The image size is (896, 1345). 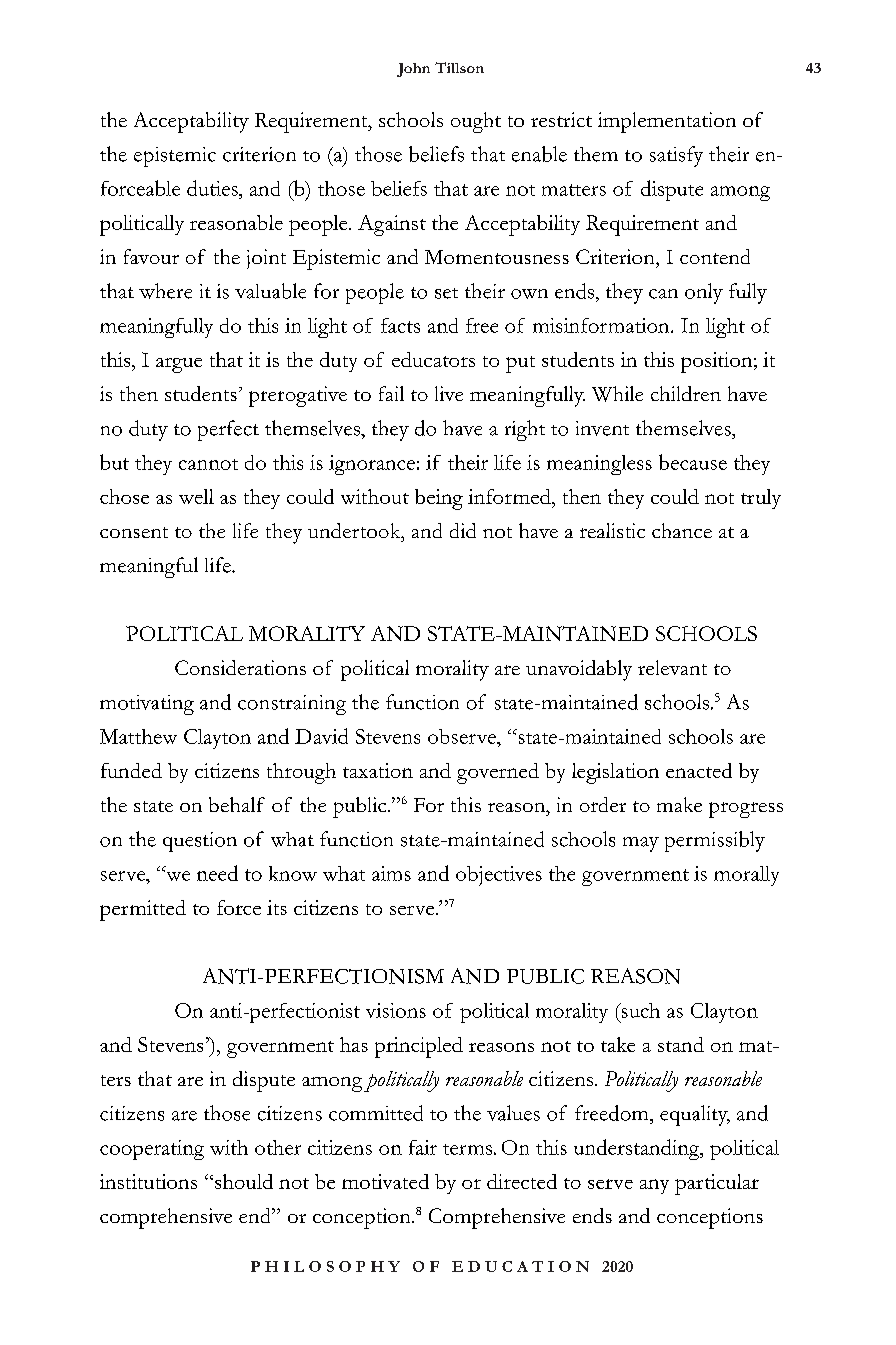 I want to click on relevant, so click(x=672, y=667).
